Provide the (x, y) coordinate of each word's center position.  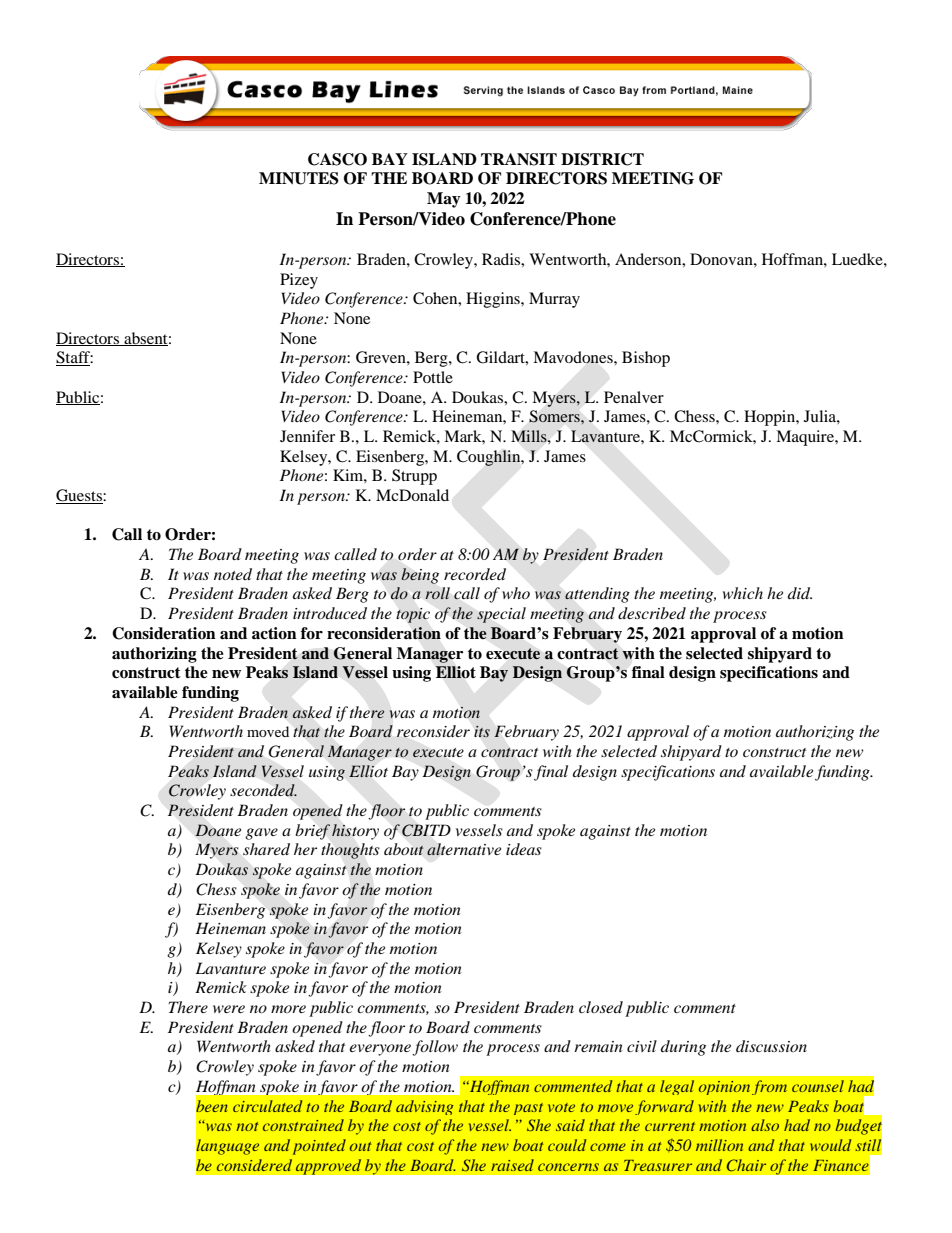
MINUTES (299, 178)
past (528, 1109)
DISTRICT (602, 159)
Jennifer (307, 436)
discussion (771, 1046)
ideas (524, 849)
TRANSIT (519, 159)
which (743, 593)
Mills (530, 436)
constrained (303, 1125)
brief (312, 832)
